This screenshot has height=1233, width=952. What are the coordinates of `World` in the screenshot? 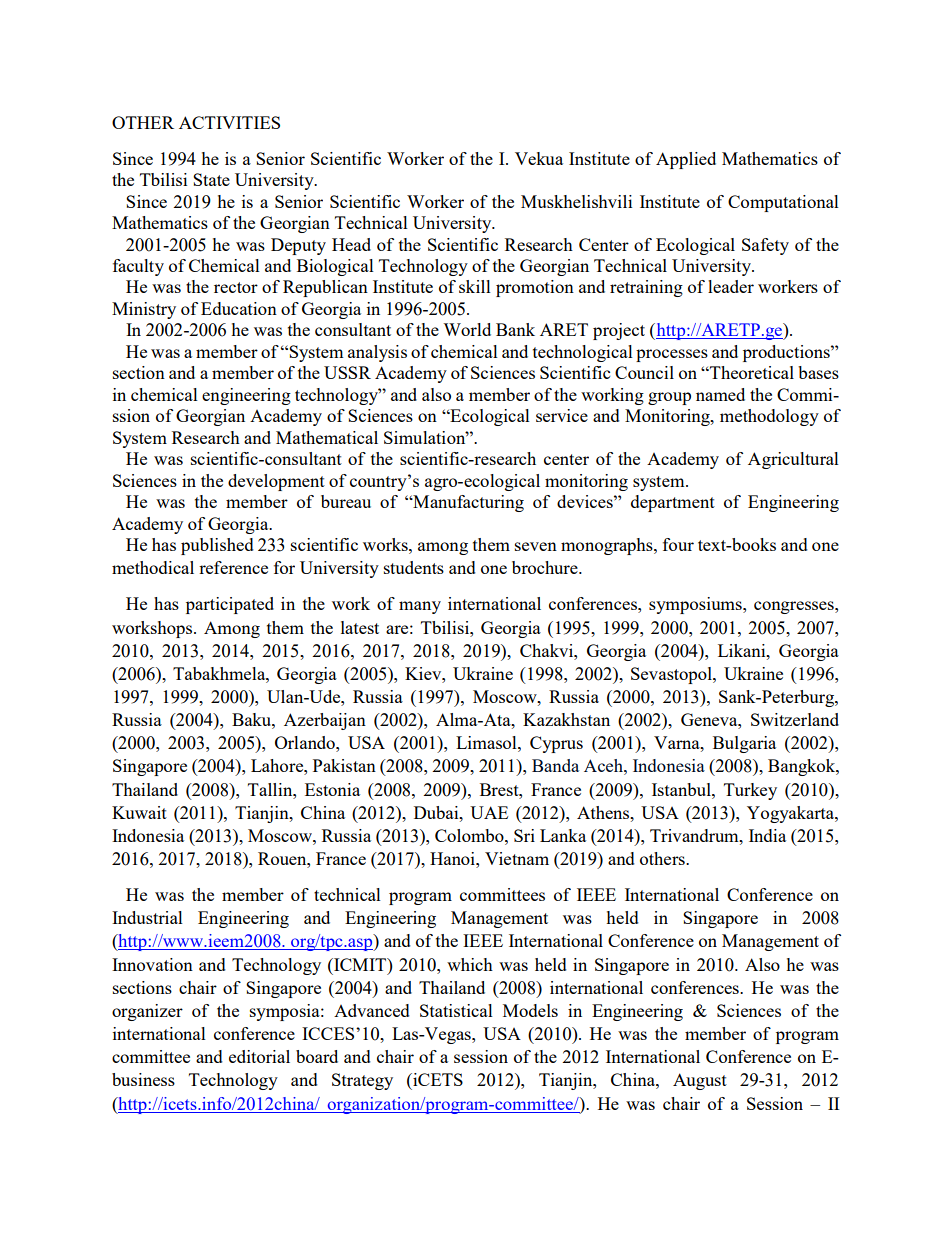 It's located at (467, 329).
